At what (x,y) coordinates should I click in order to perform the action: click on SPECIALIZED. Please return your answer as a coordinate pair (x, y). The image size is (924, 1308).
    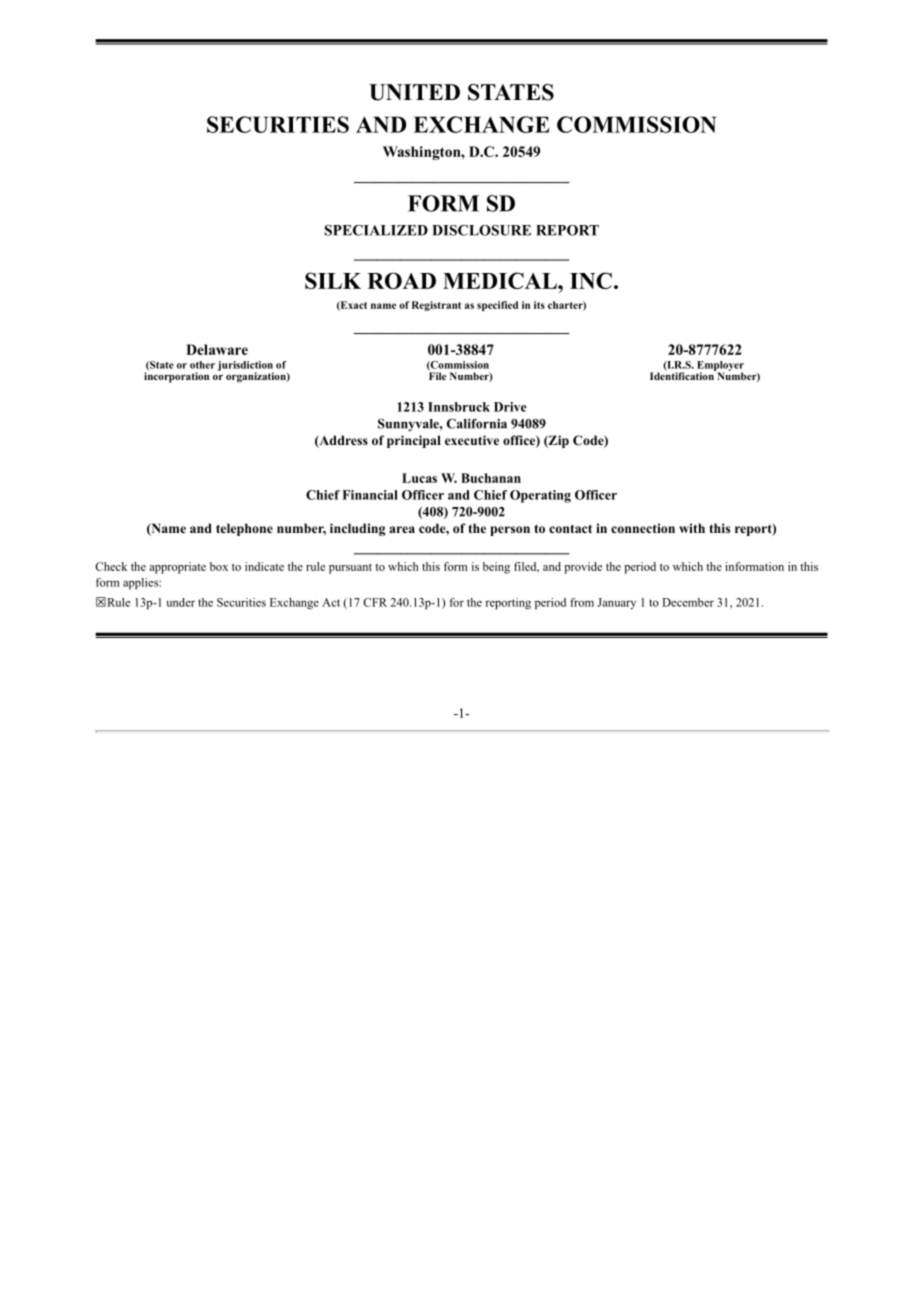
    Looking at the image, I should click on (376, 230).
